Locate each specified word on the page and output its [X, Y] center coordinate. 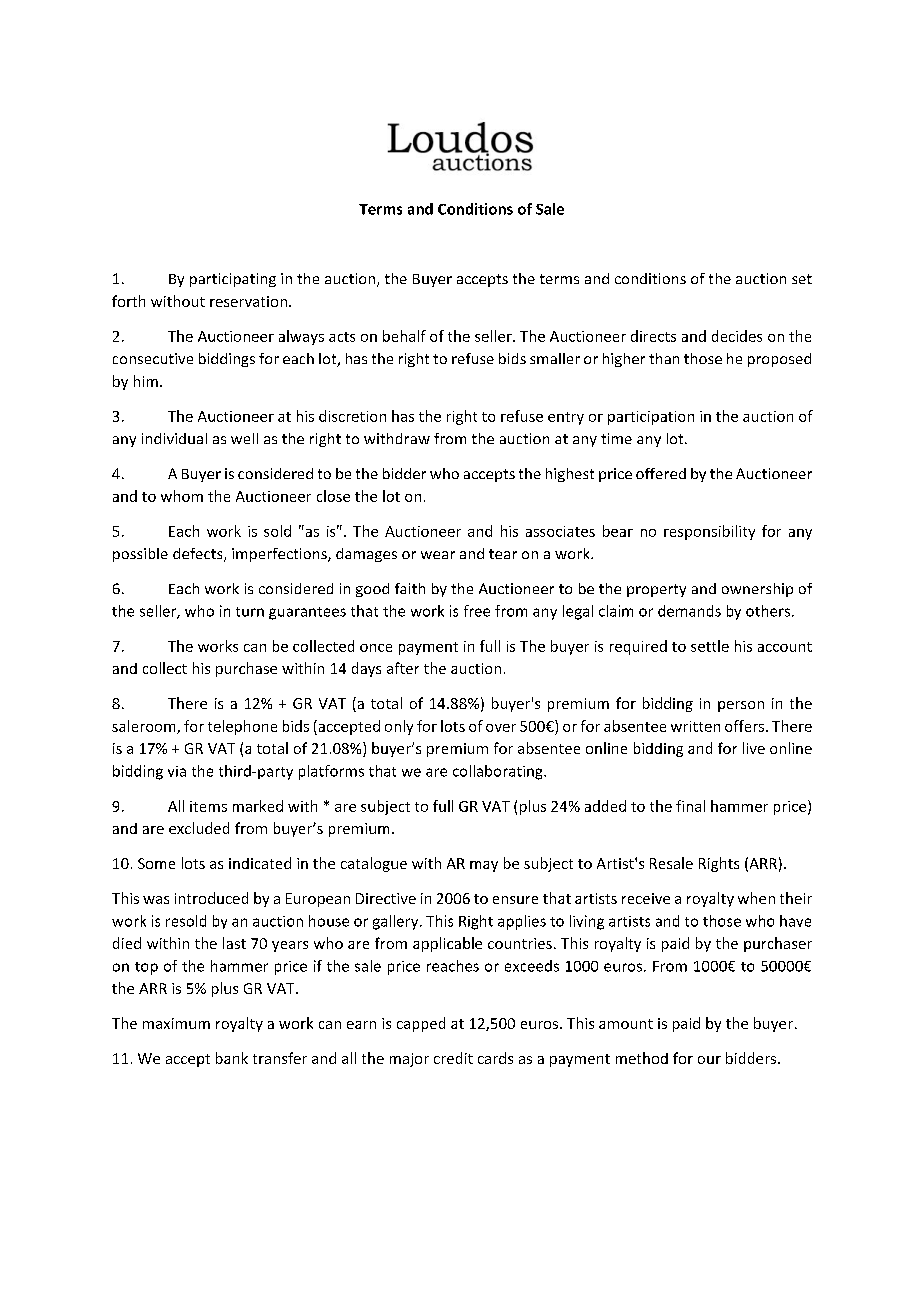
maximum [176, 1023]
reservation [248, 301]
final [690, 806]
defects [199, 555]
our [709, 1060]
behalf [404, 336]
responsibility [709, 532]
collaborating [499, 772]
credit [453, 1058]
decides [737, 336]
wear [438, 555]
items [208, 806]
